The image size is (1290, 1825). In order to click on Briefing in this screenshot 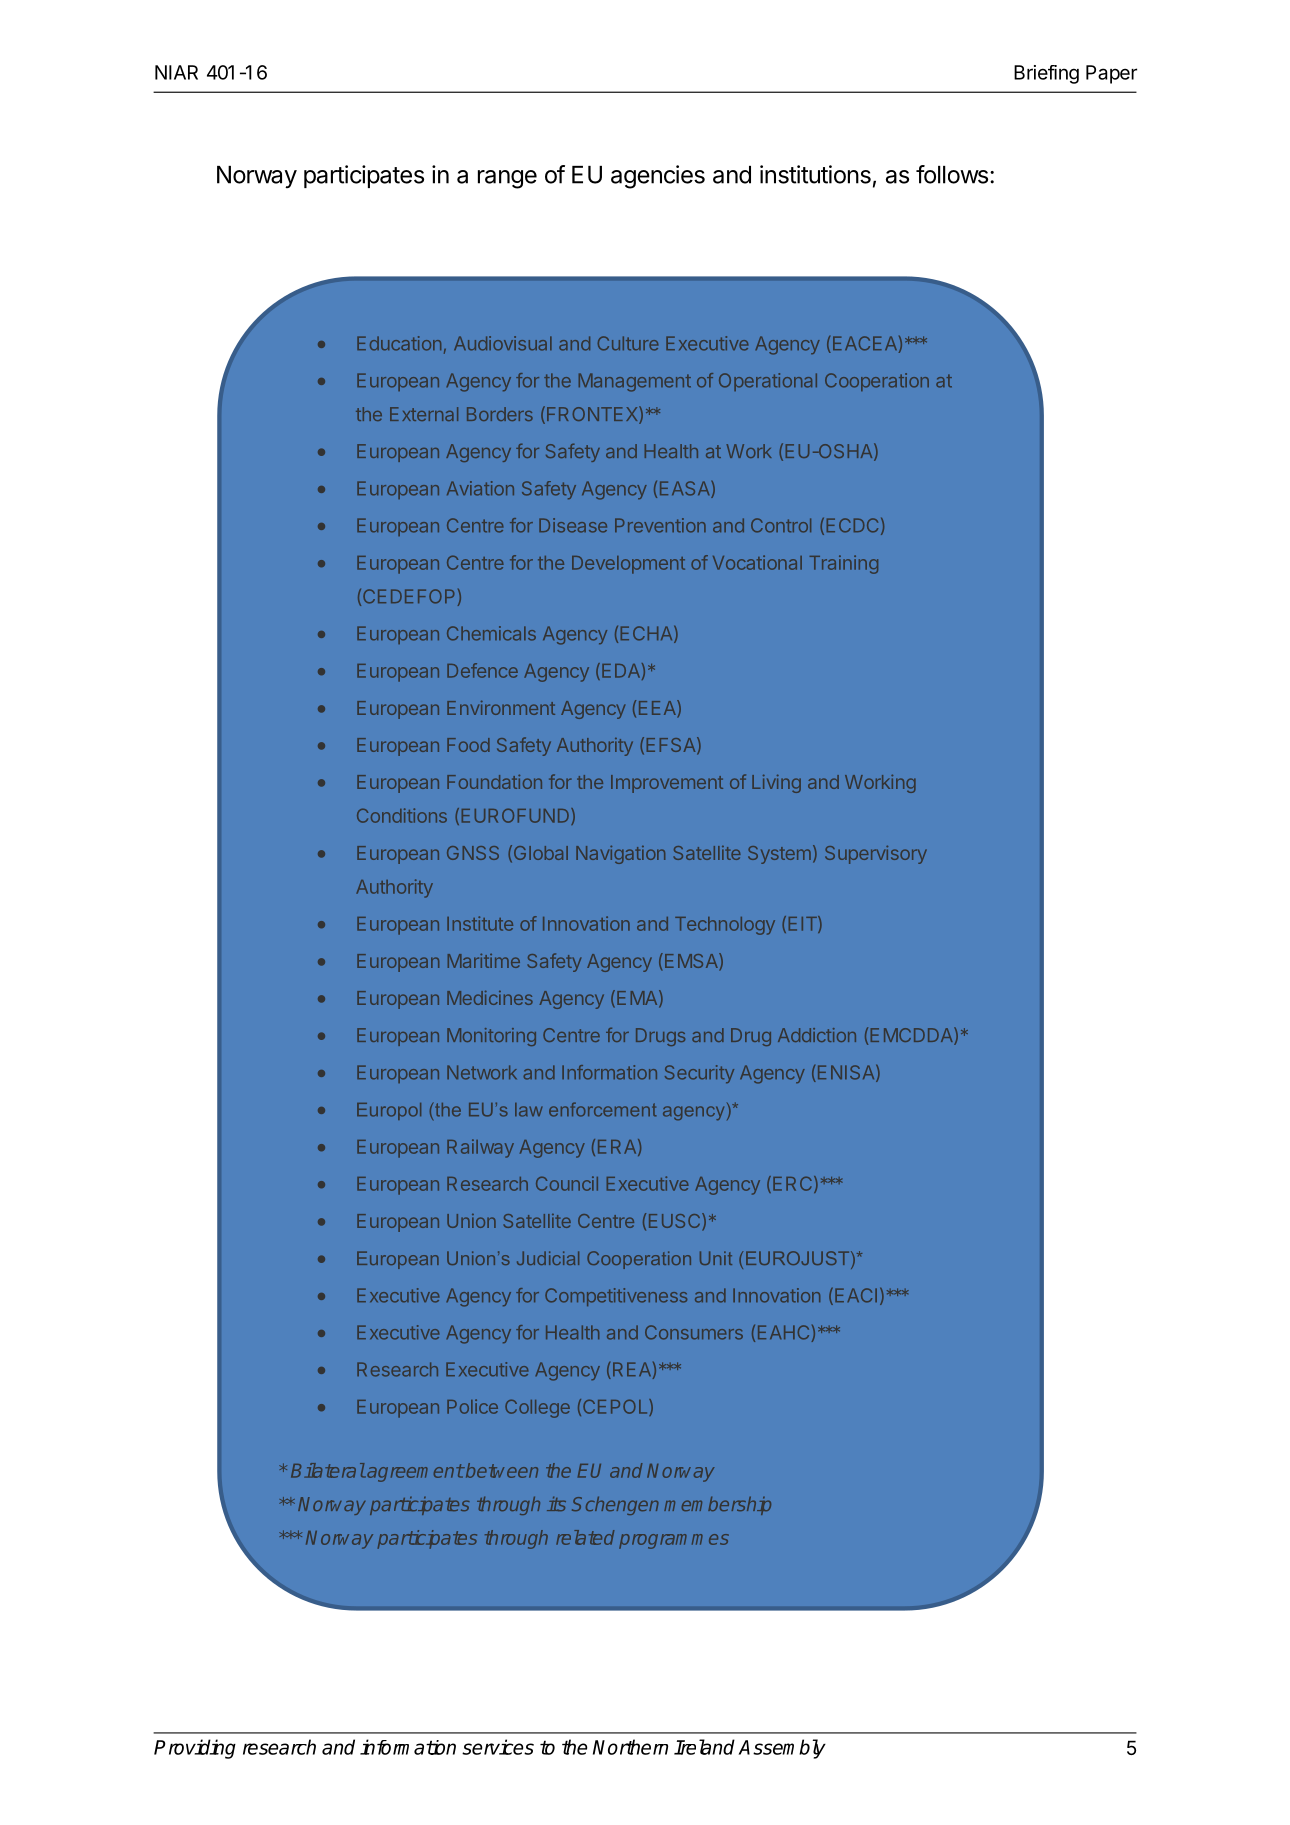, I will do `click(1046, 74)`.
